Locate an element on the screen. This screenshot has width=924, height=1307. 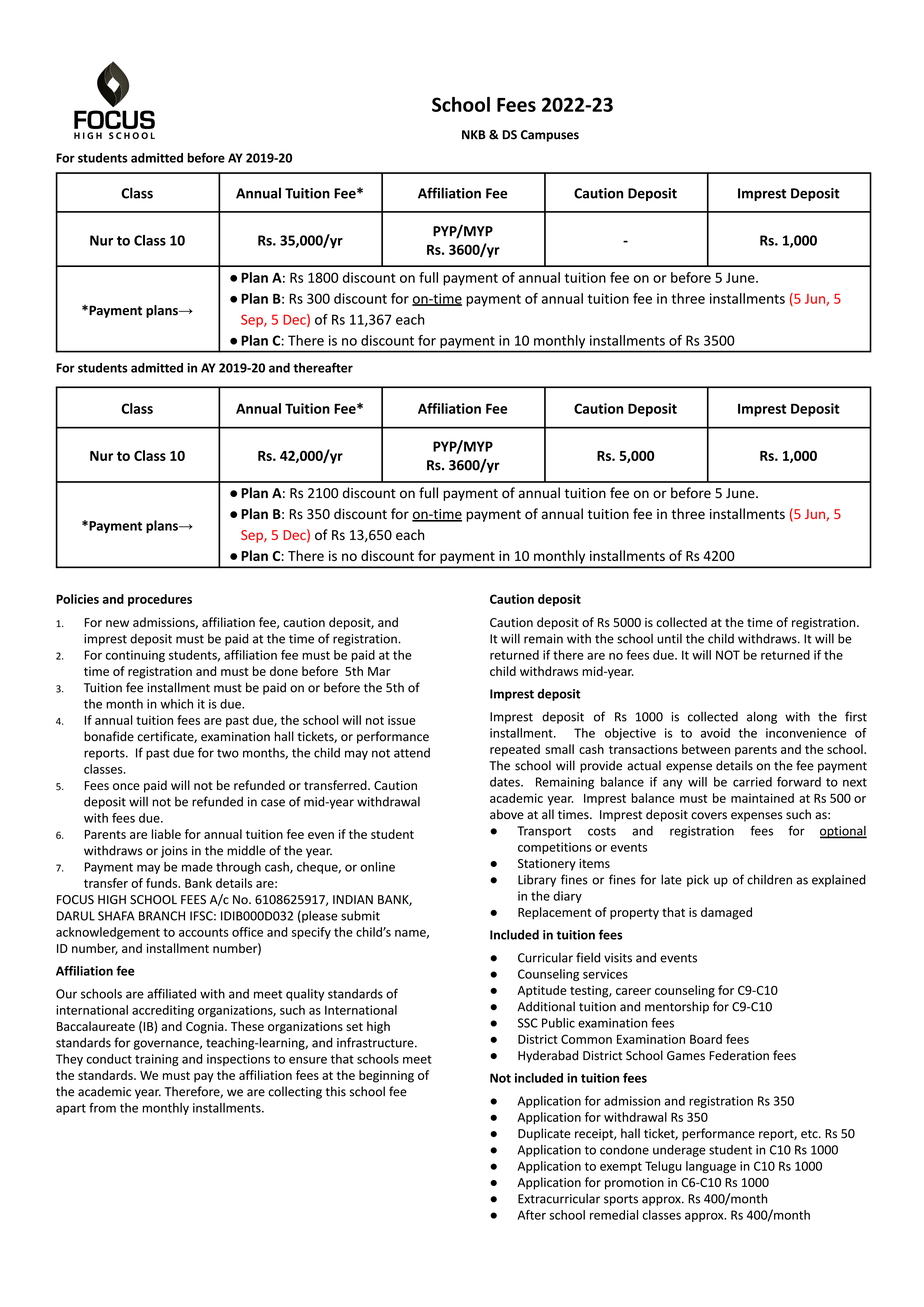
procedures is located at coordinates (160, 600).
